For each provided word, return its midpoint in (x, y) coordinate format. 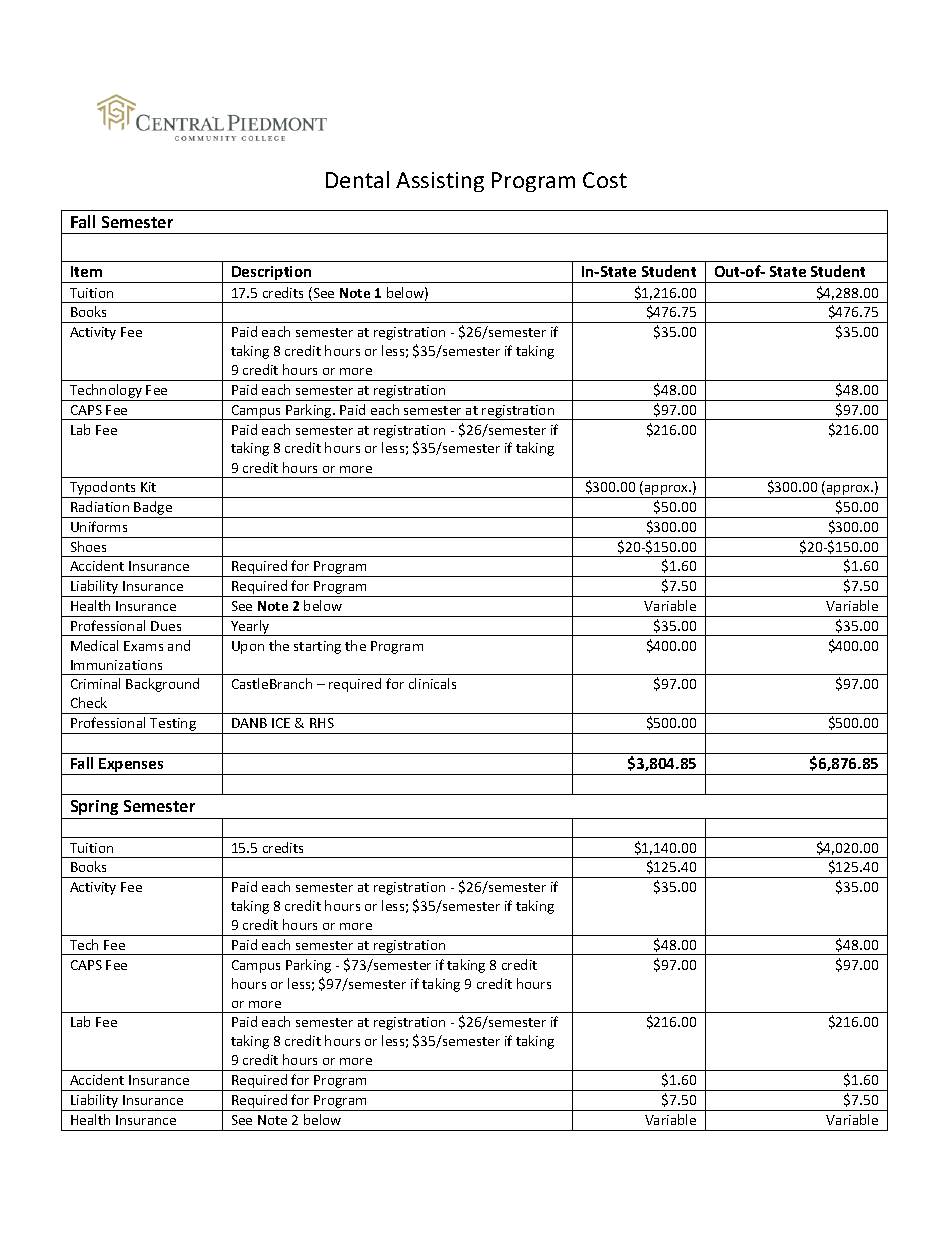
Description (272, 274)
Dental (357, 179)
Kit (148, 487)
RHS (322, 723)
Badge (154, 509)
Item (86, 271)
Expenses (131, 766)
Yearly (250, 628)
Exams (143, 646)
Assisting (440, 182)
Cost (605, 180)
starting (317, 647)
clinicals (432, 683)
